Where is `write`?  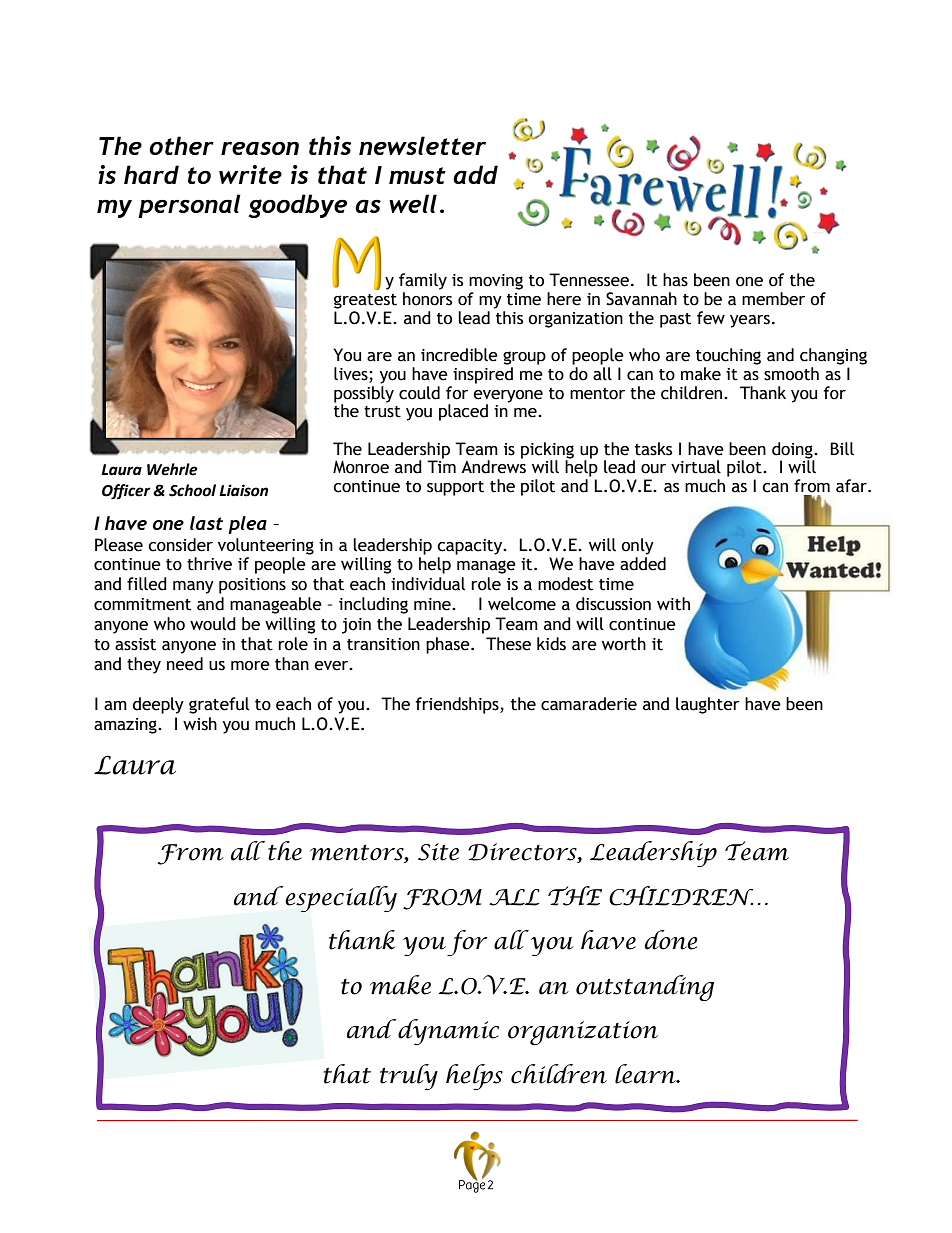
write is located at coordinates (250, 174).
